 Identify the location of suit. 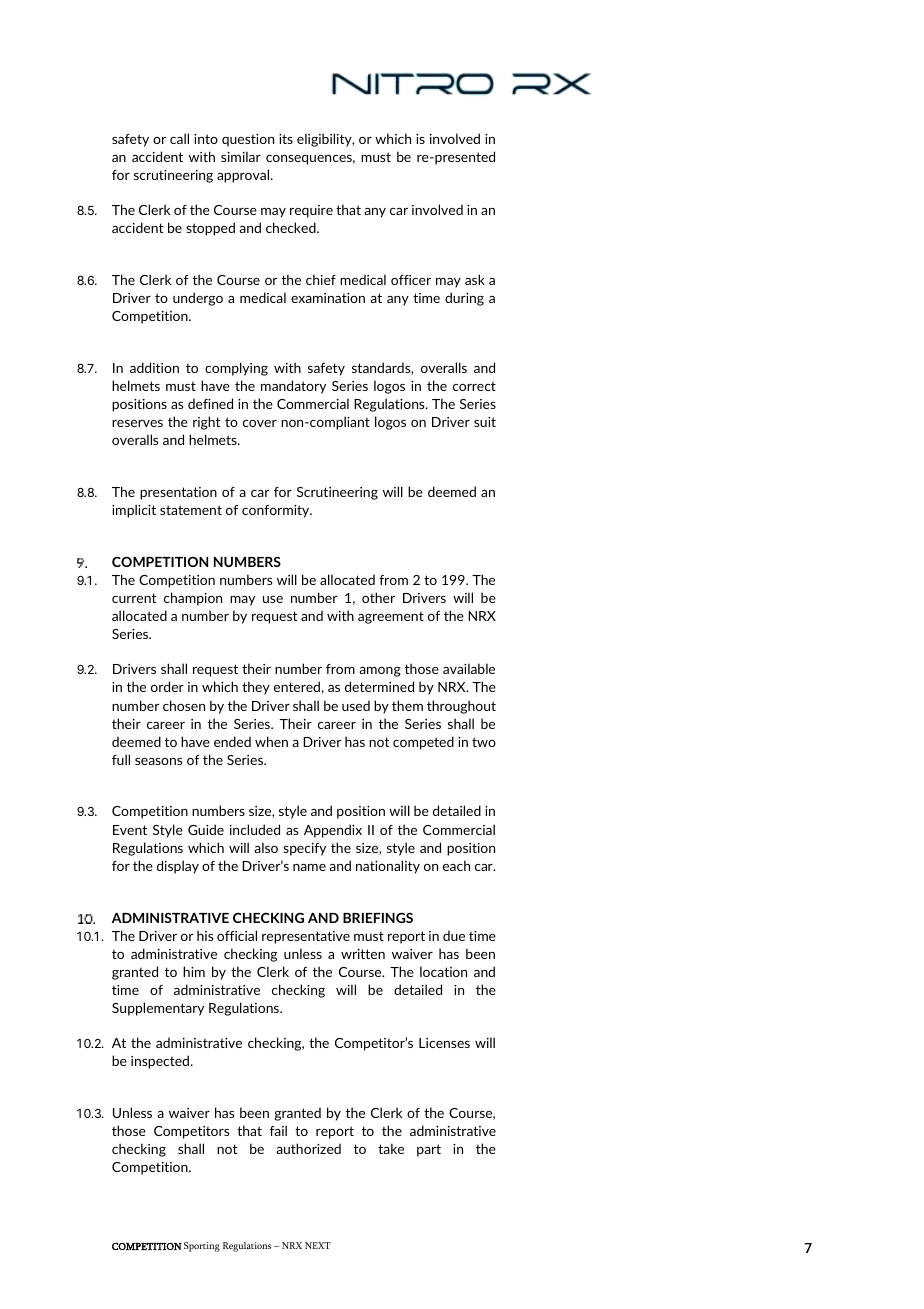
(485, 422).
